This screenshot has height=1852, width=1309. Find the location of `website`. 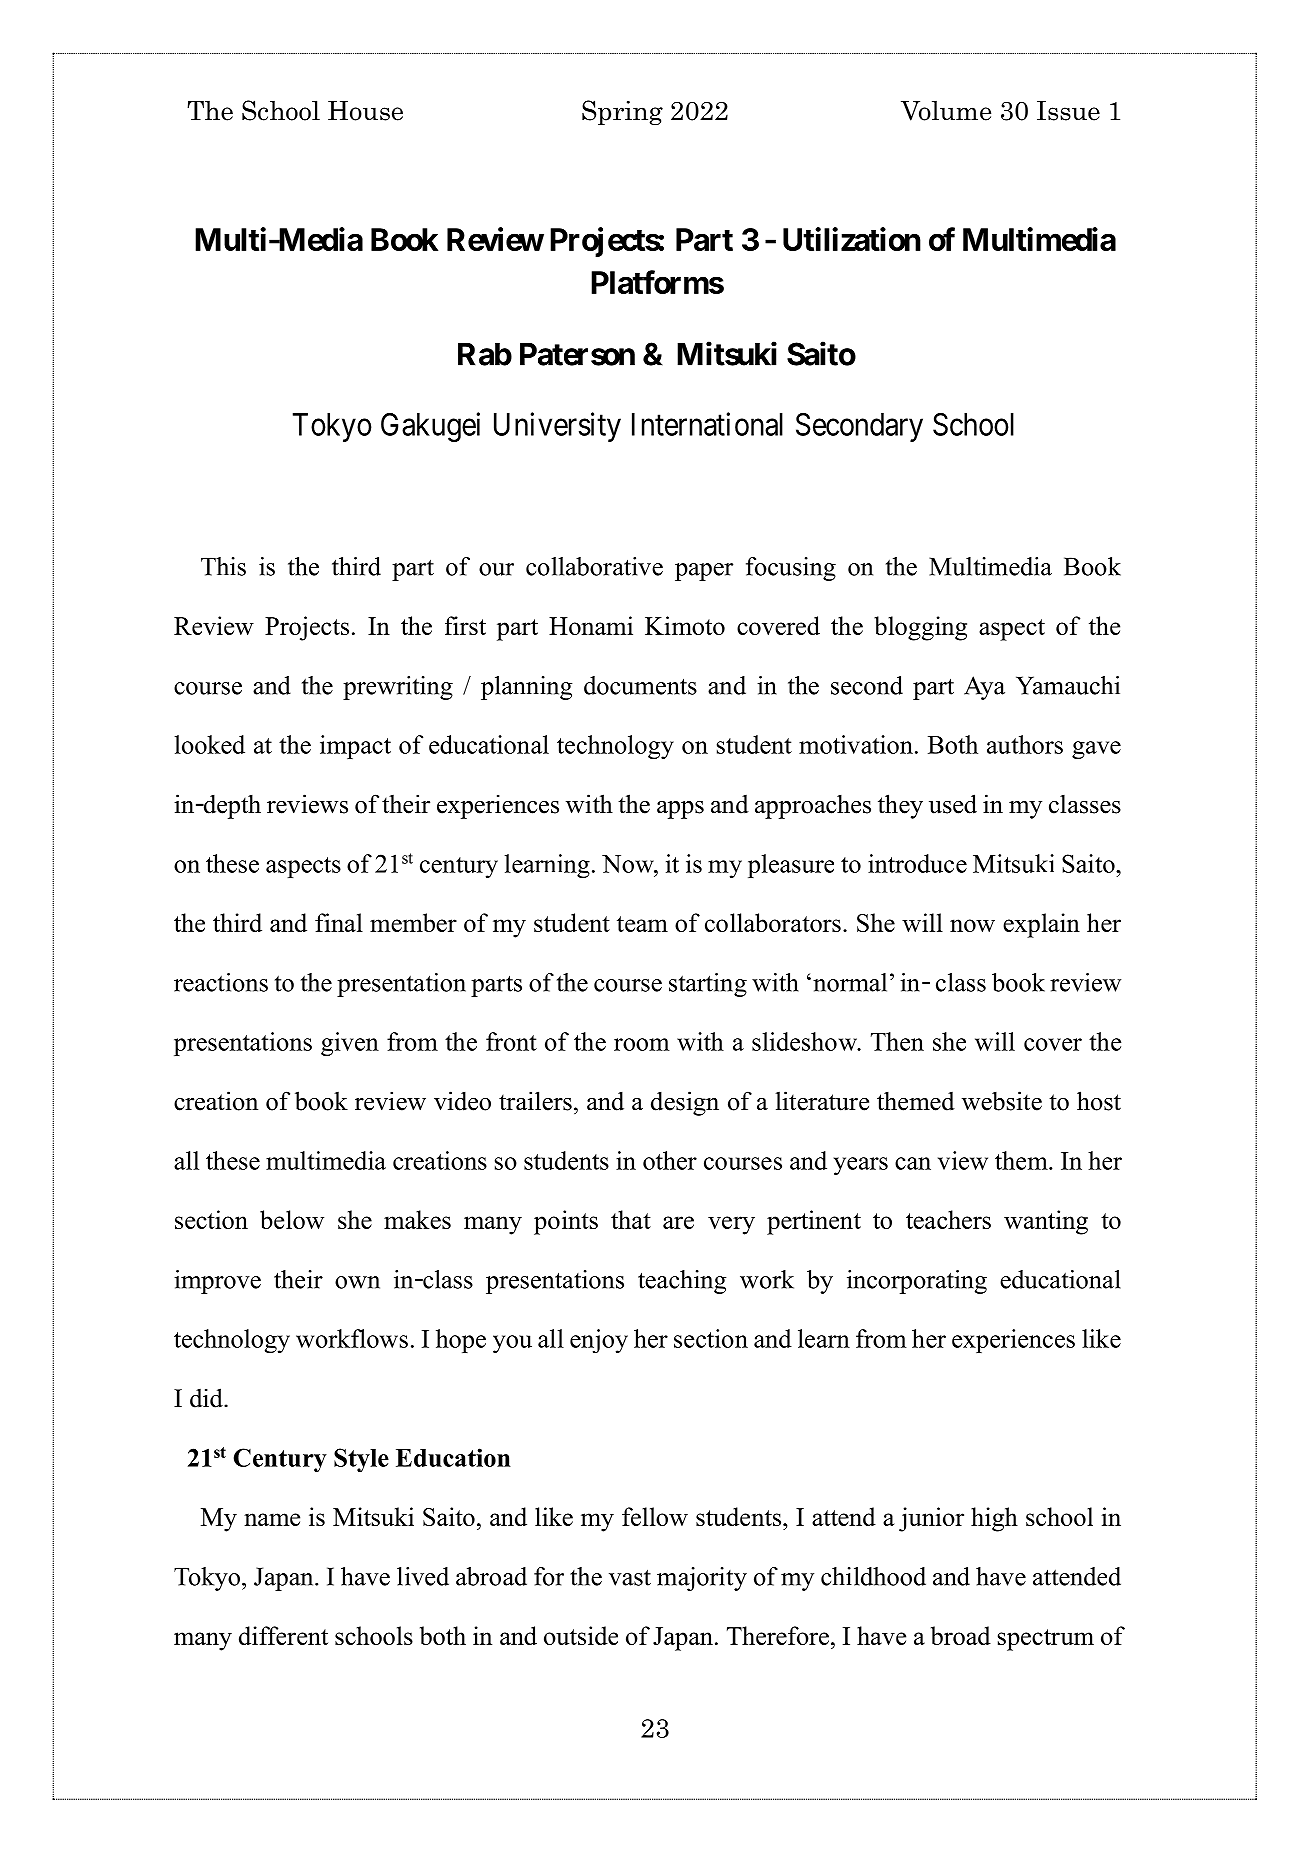

website is located at coordinates (1002, 1101).
